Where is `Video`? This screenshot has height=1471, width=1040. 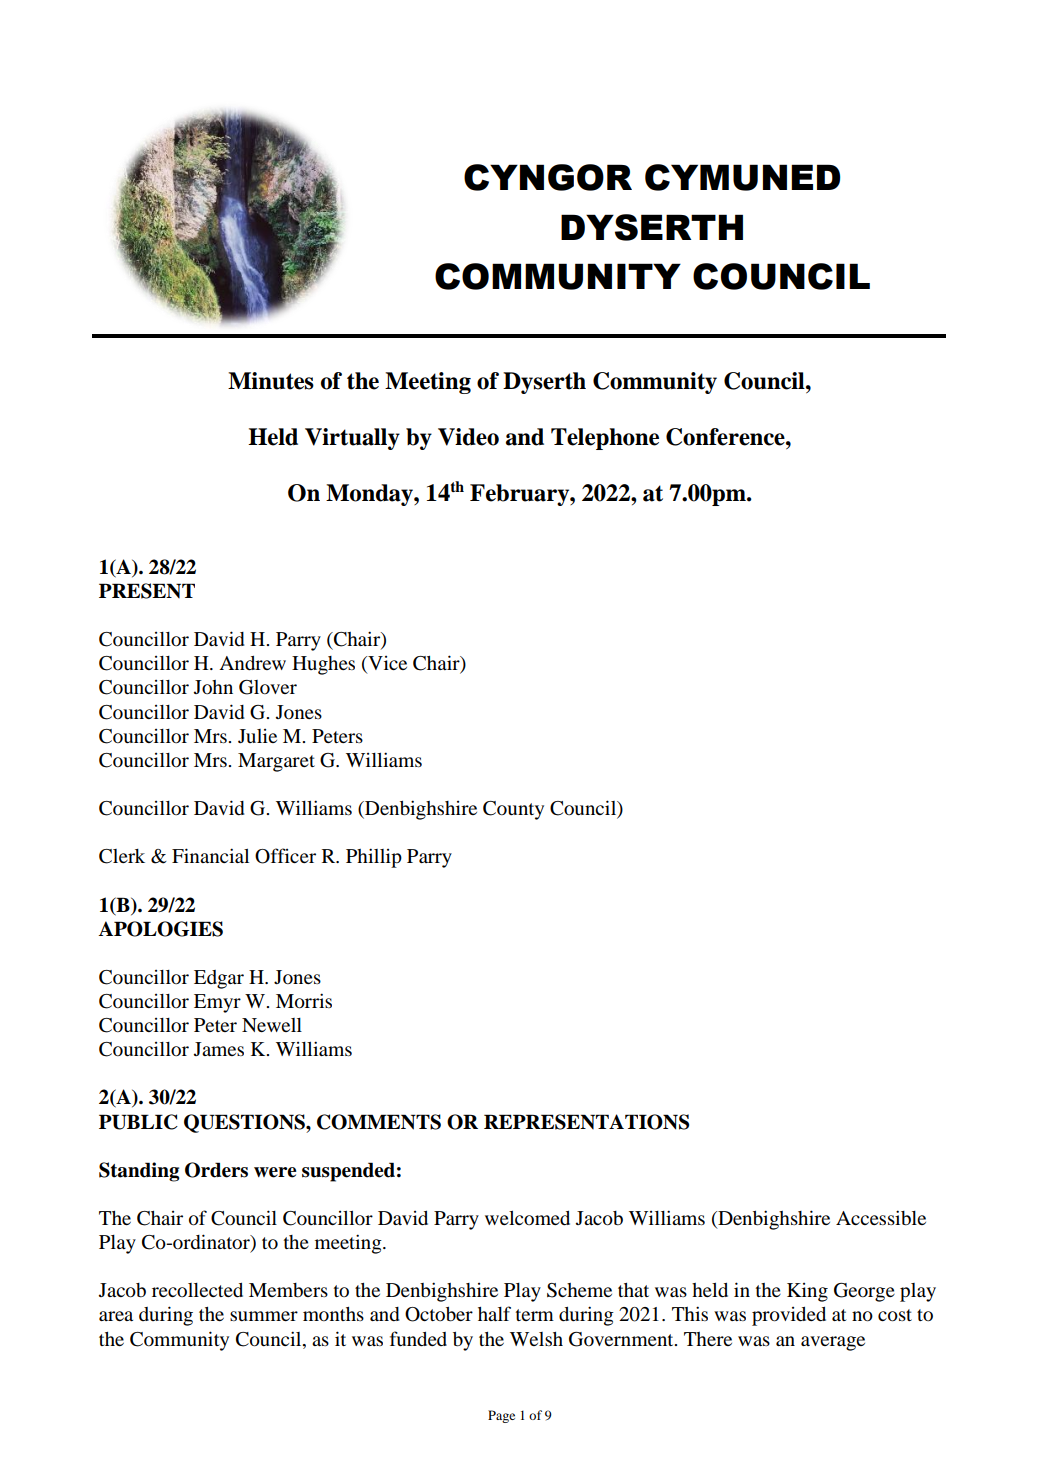
Video is located at coordinates (468, 437).
